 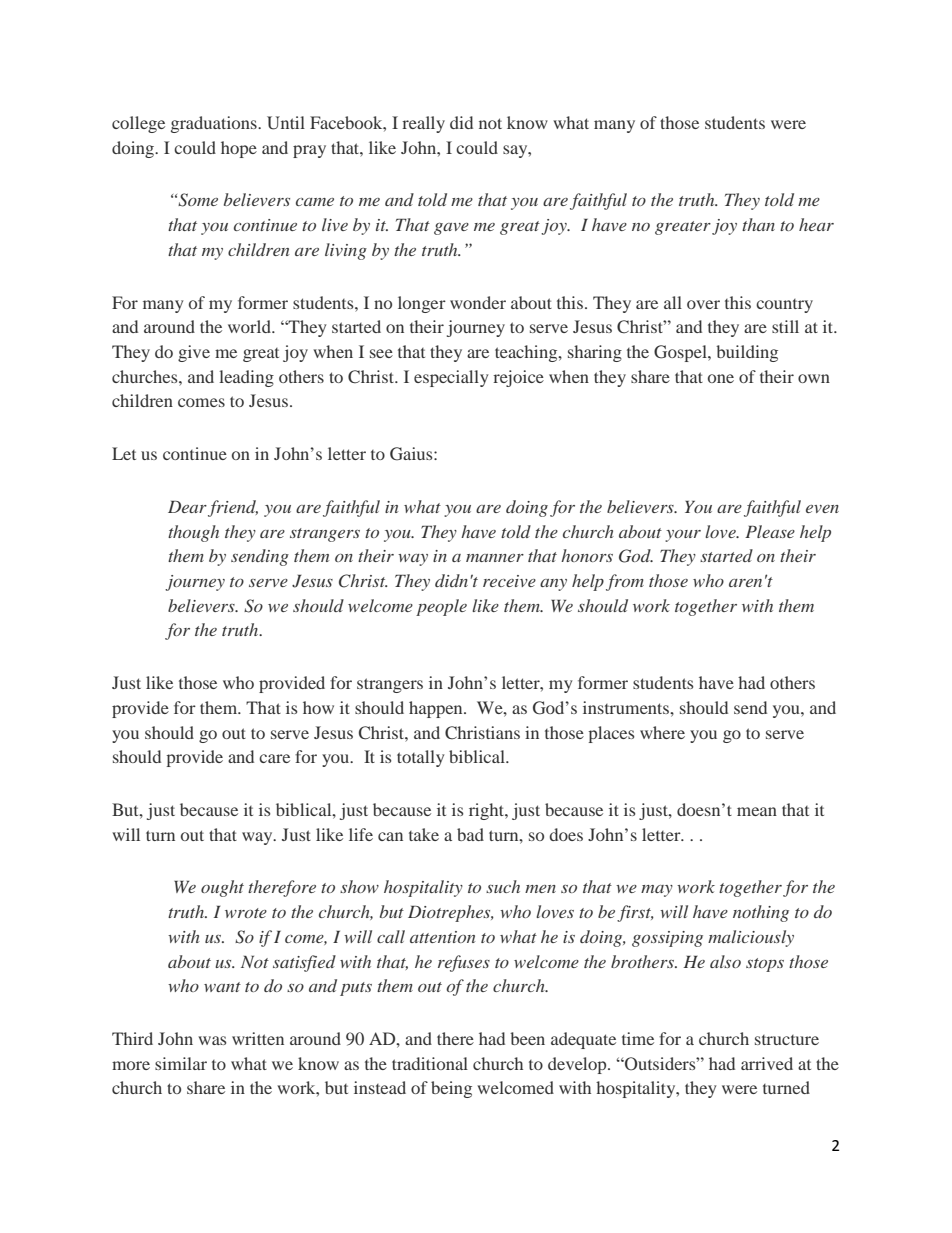 I want to click on traditional, so click(x=430, y=1063).
